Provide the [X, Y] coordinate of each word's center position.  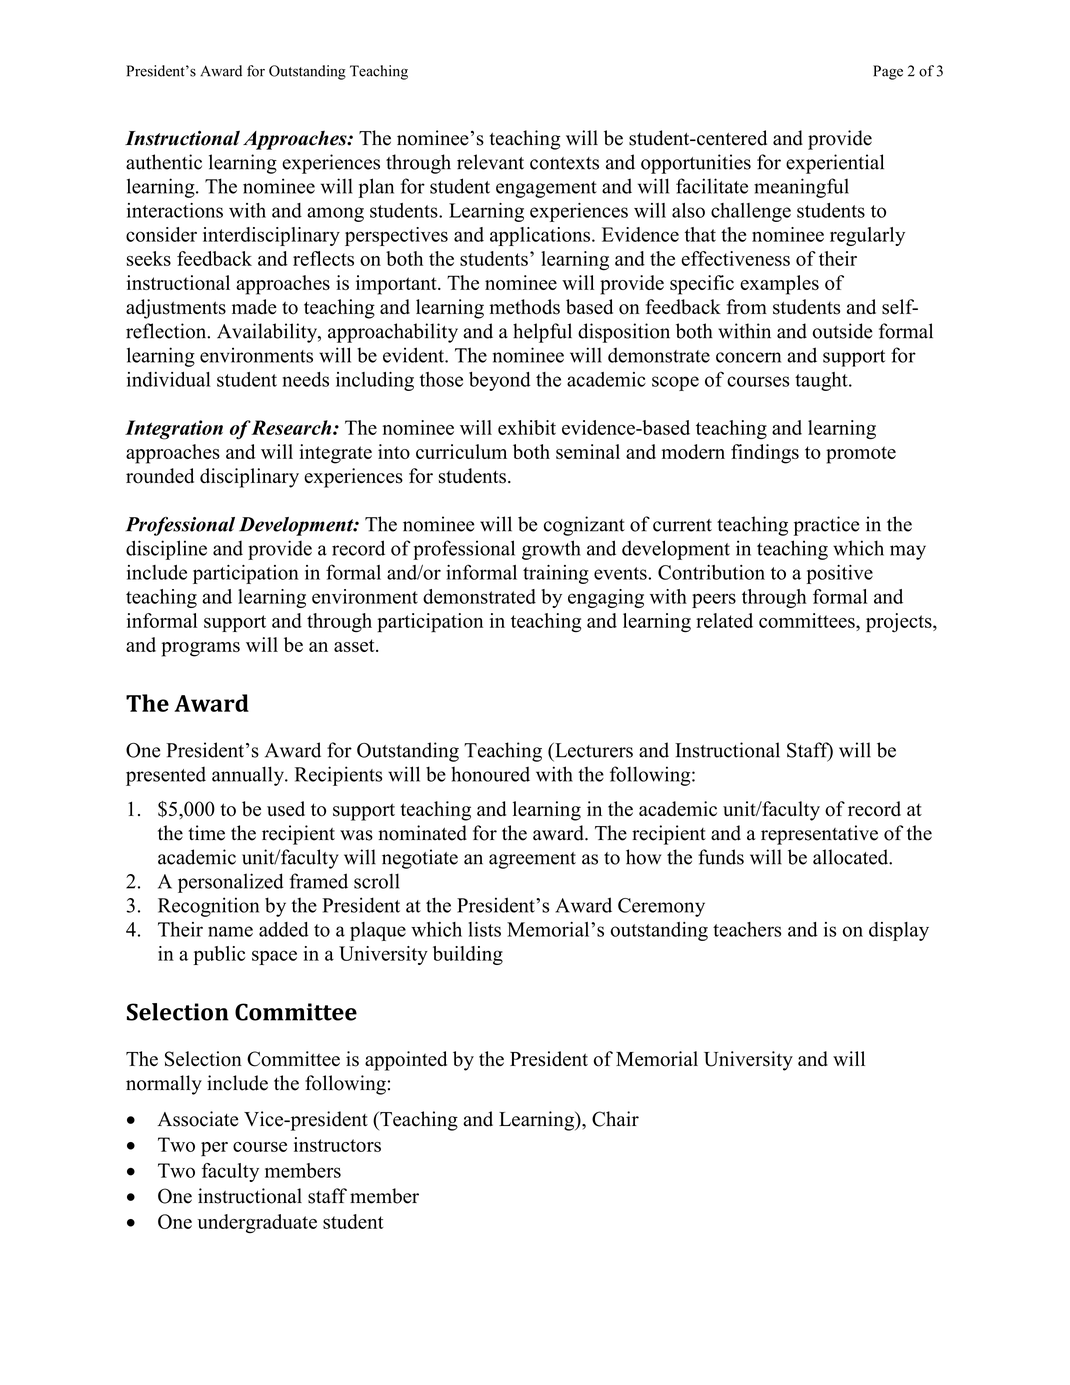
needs [305, 379]
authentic [164, 162]
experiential [835, 164]
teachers [747, 929]
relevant [490, 162]
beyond [500, 381]
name [230, 931]
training [556, 574]
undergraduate [257, 1223]
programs [200, 649]
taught [822, 381]
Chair [615, 1119]
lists [485, 929]
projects [900, 623]
